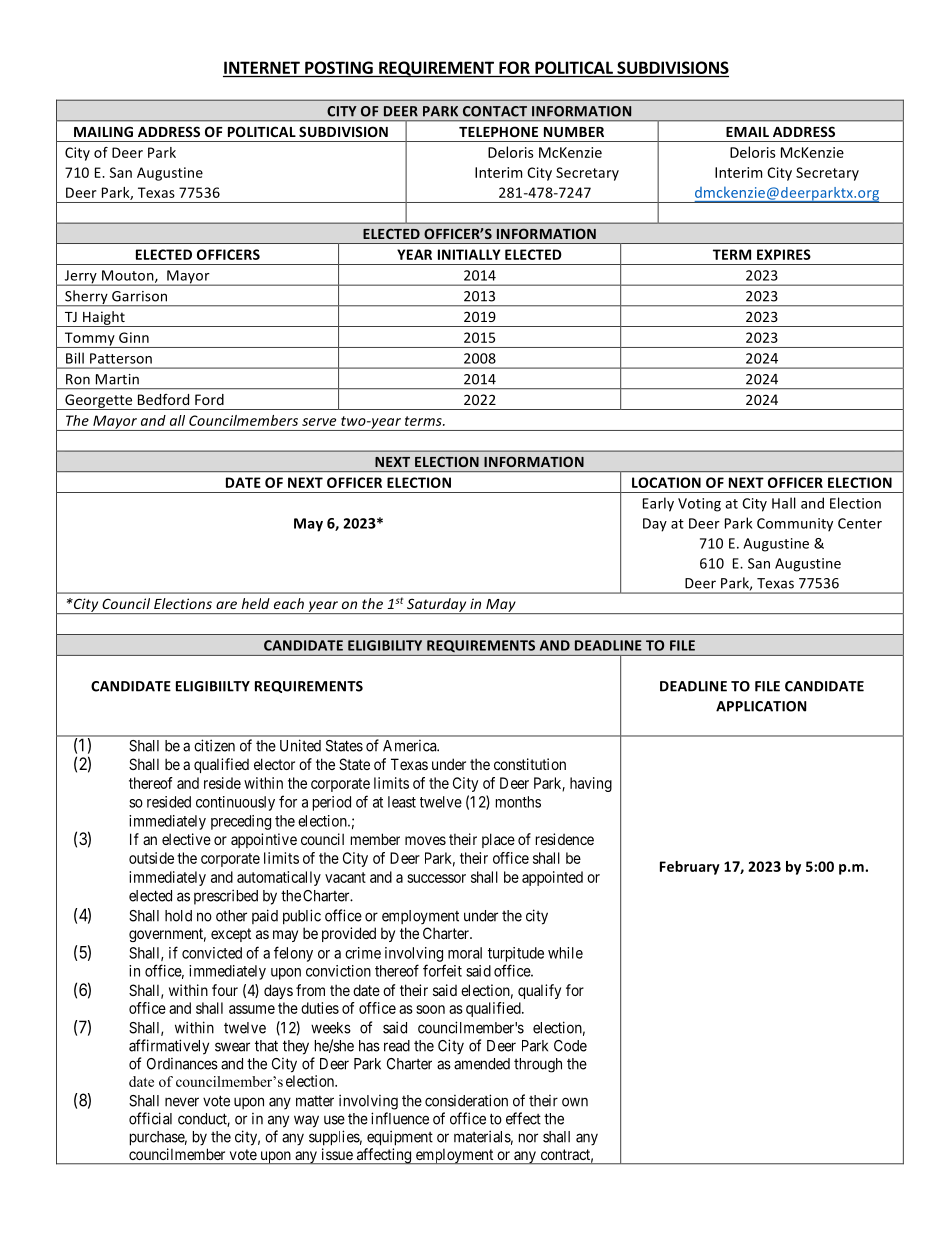  Describe the element at coordinates (747, 132) in the screenshot. I see `EMAIL` at that location.
